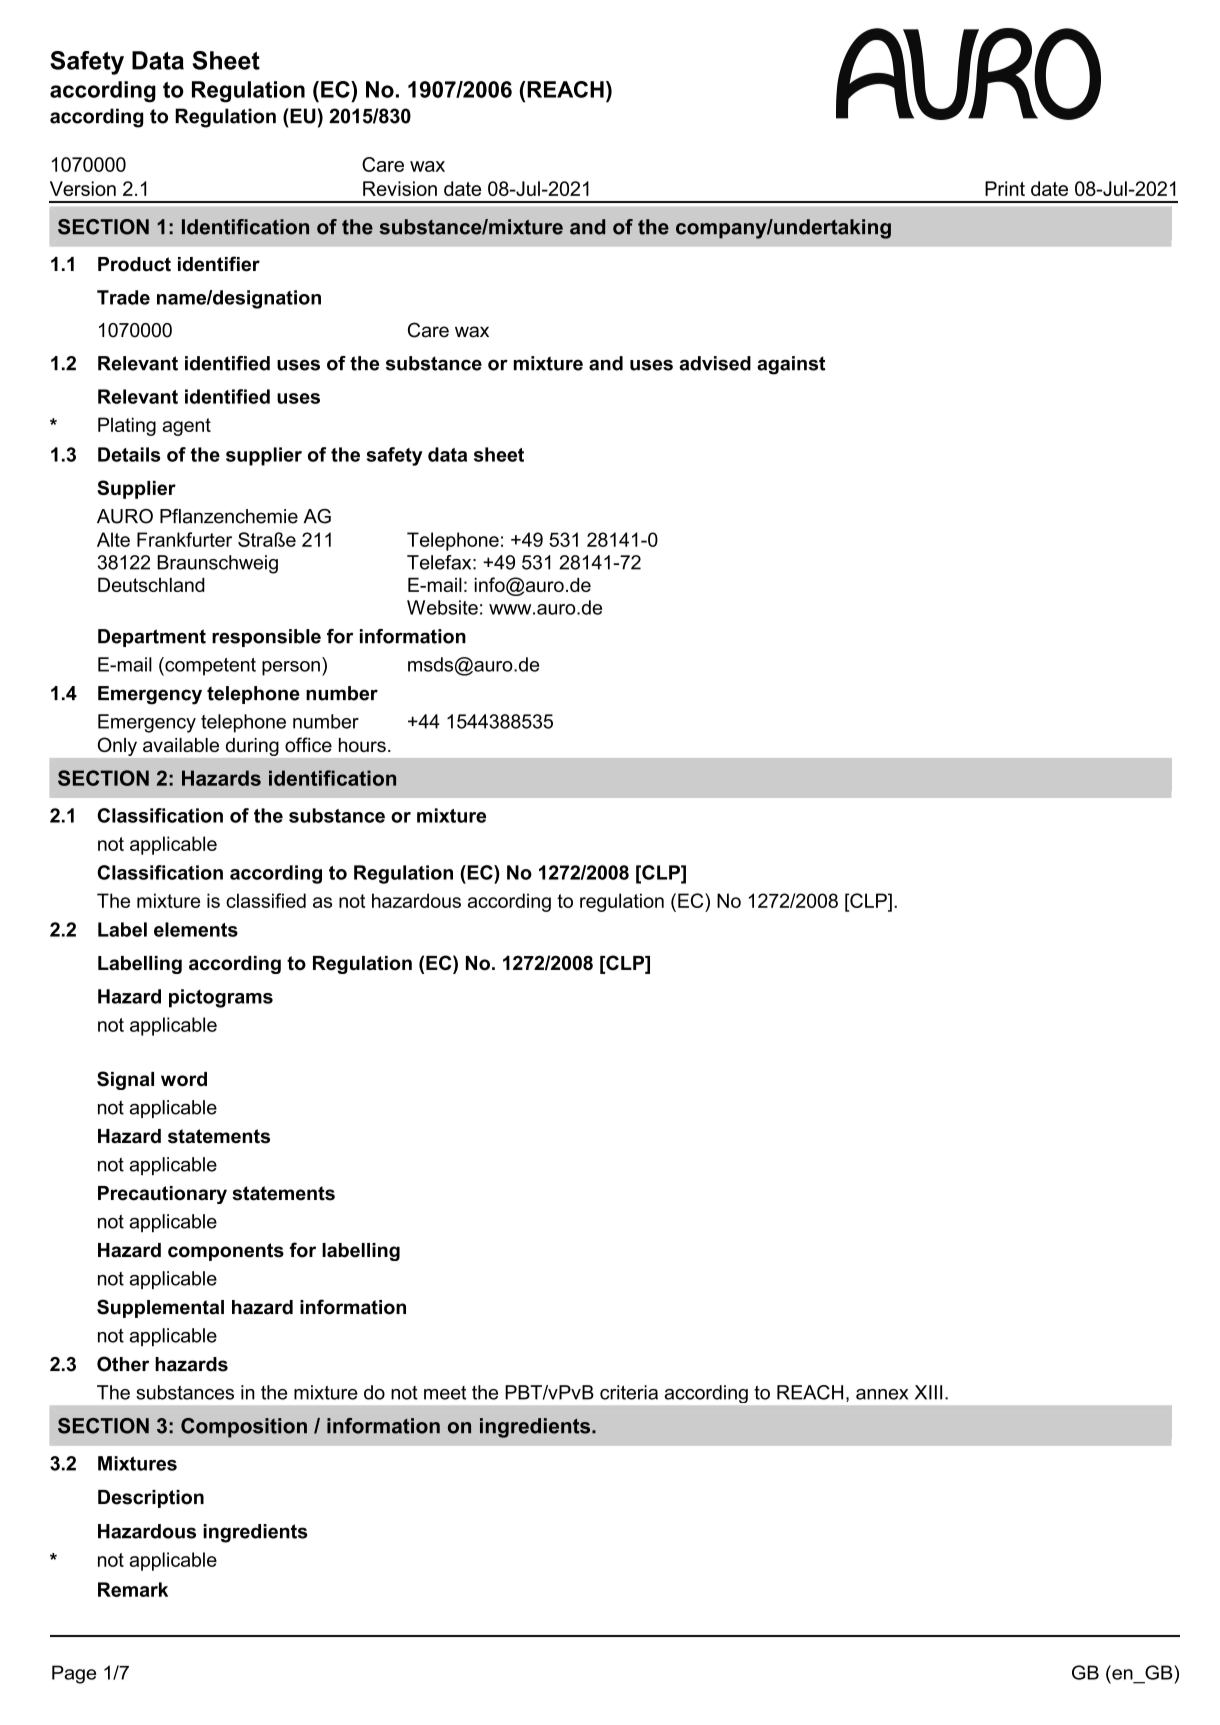 The width and height of the document is (1220, 1725). What do you see at coordinates (400, 187) in the document?
I see `Revision` at bounding box center [400, 187].
